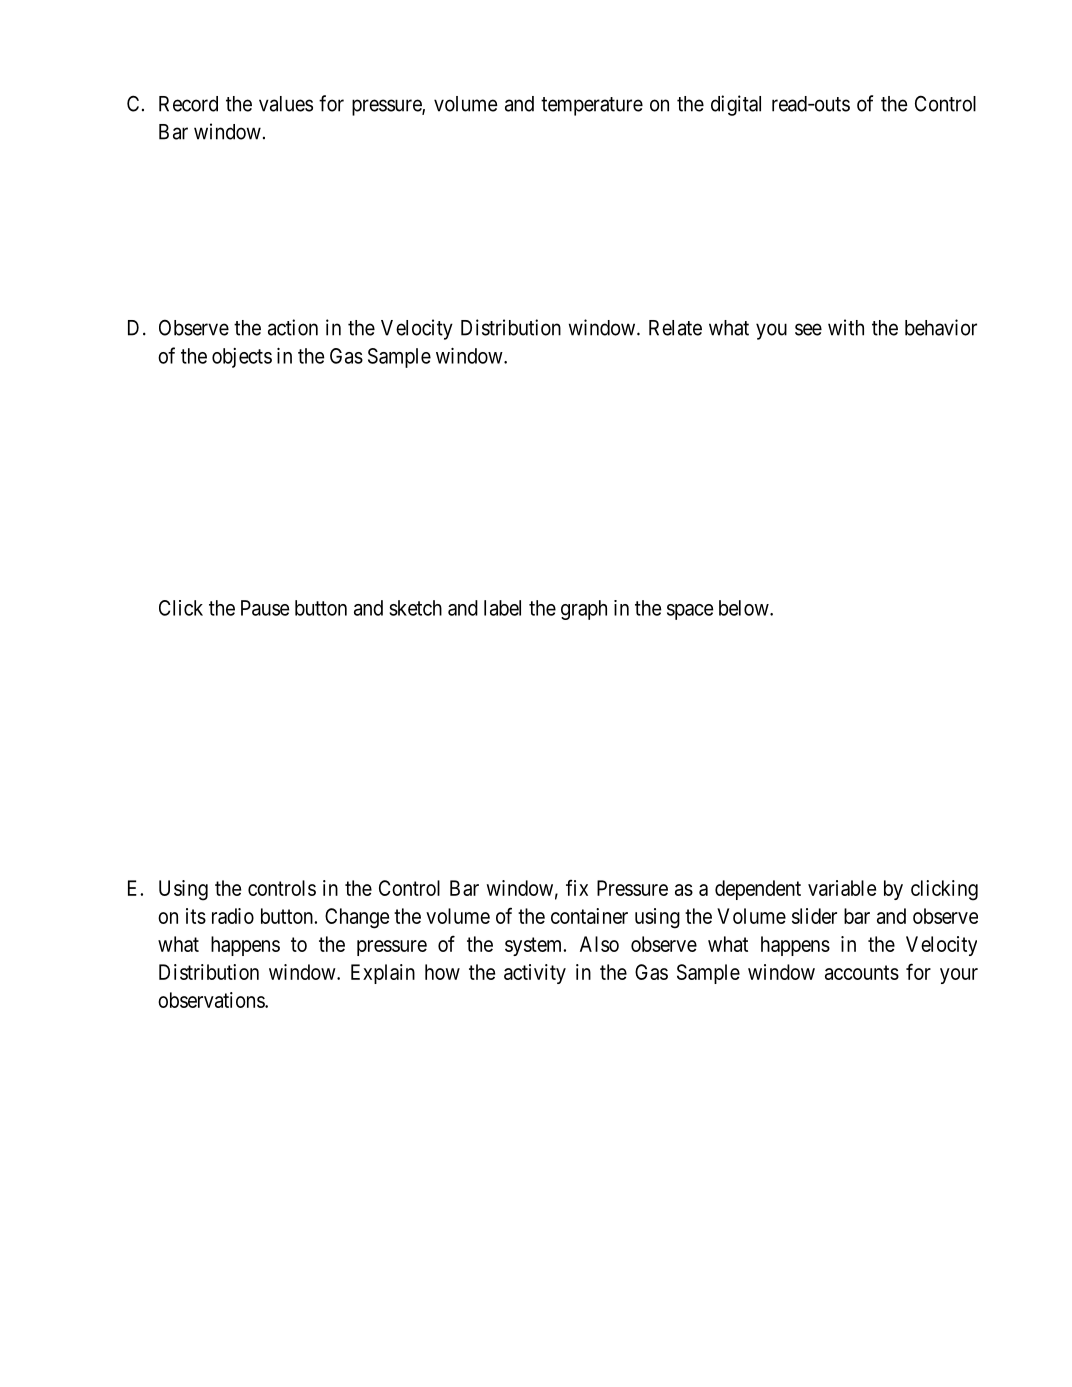  What do you see at coordinates (286, 104) in the image?
I see `values` at bounding box center [286, 104].
